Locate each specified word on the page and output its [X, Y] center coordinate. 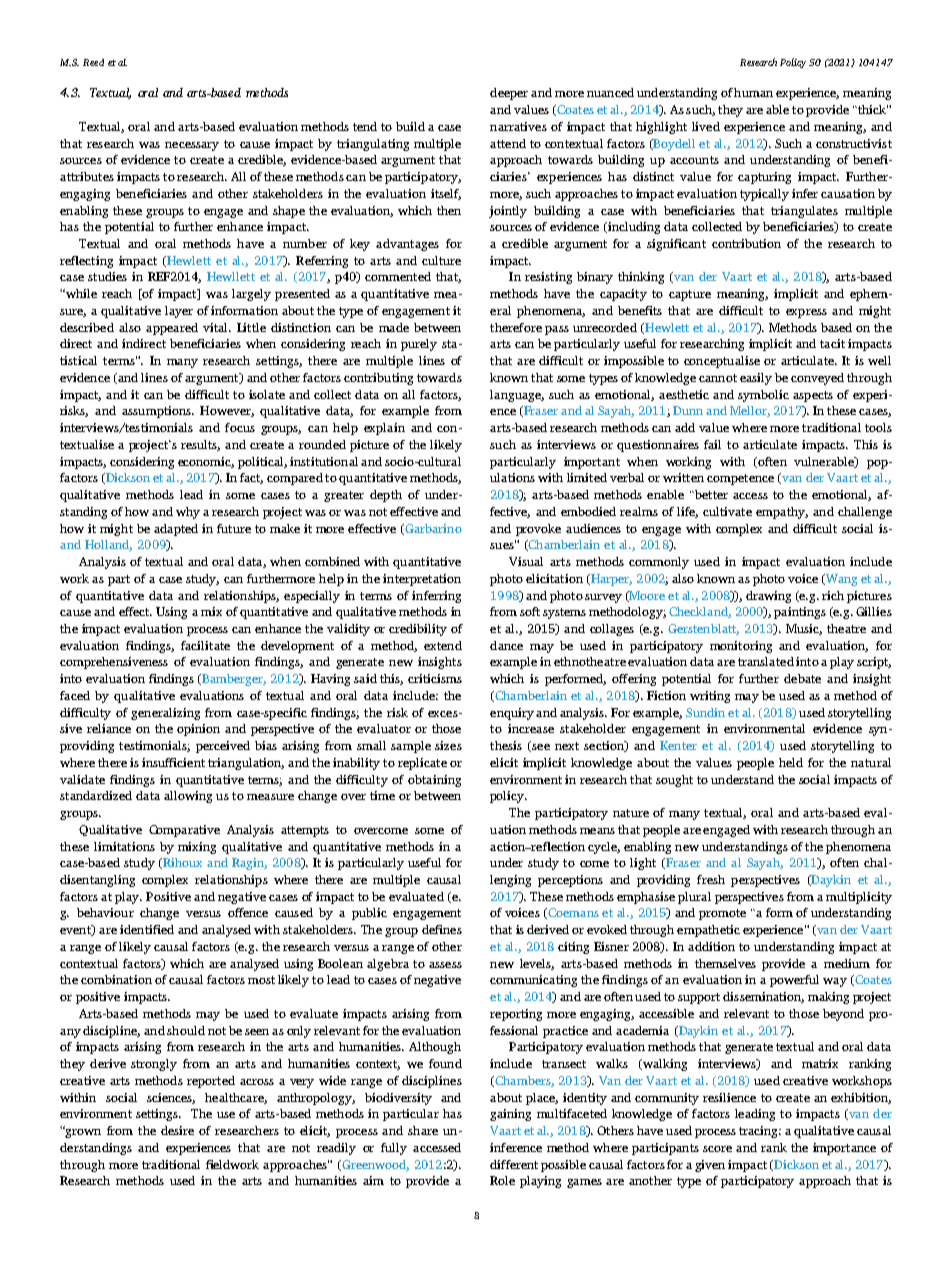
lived [706, 126]
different [514, 1164]
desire [177, 1130]
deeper [509, 94]
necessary [192, 146]
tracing [760, 1132]
